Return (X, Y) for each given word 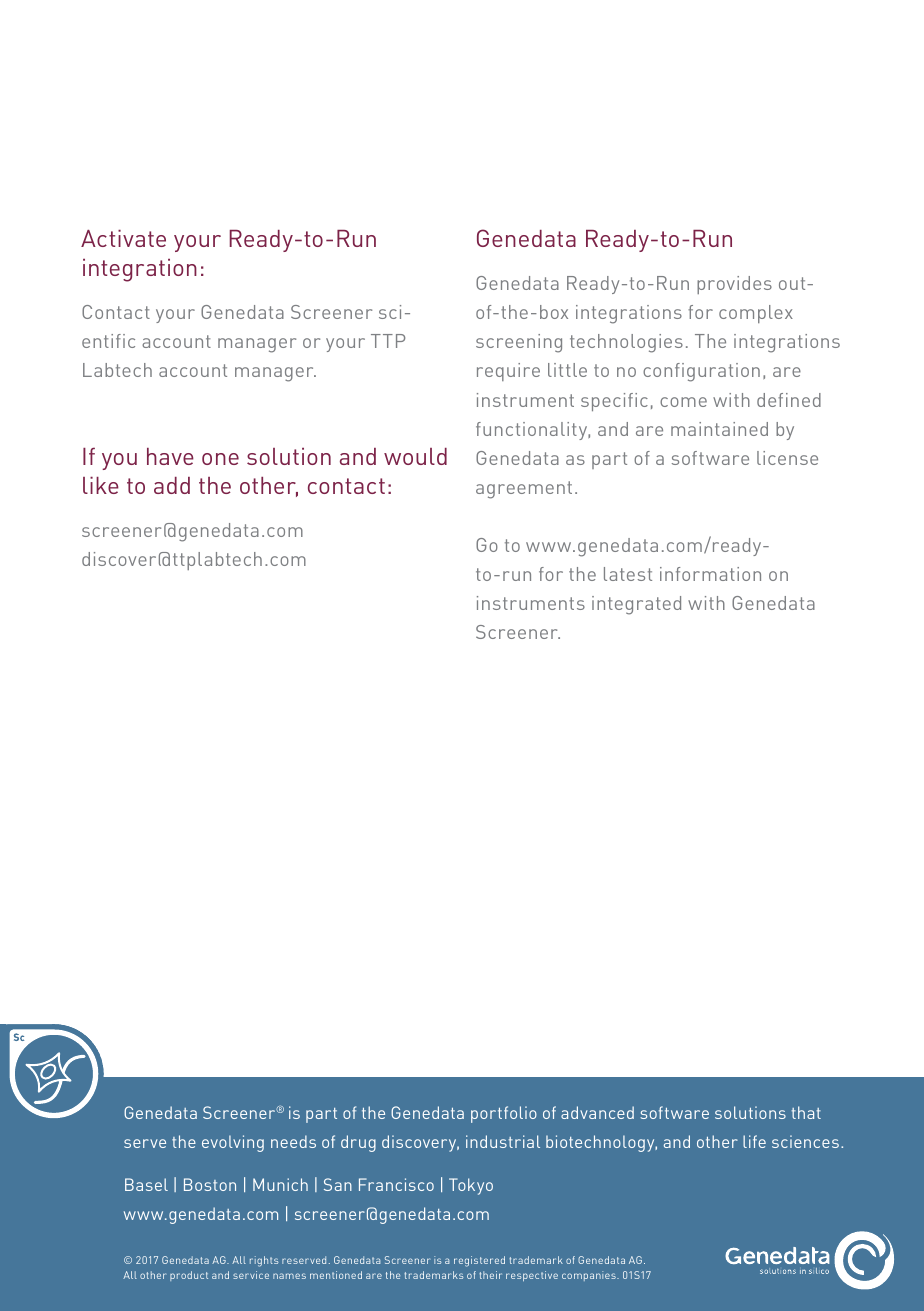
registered (479, 1261)
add (172, 485)
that (806, 1112)
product (189, 1276)
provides (734, 285)
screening (519, 343)
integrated (636, 605)
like (101, 485)
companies (590, 1276)
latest (628, 574)
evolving (233, 1143)
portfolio (504, 1114)
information (710, 574)
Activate (123, 238)
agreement (524, 490)
